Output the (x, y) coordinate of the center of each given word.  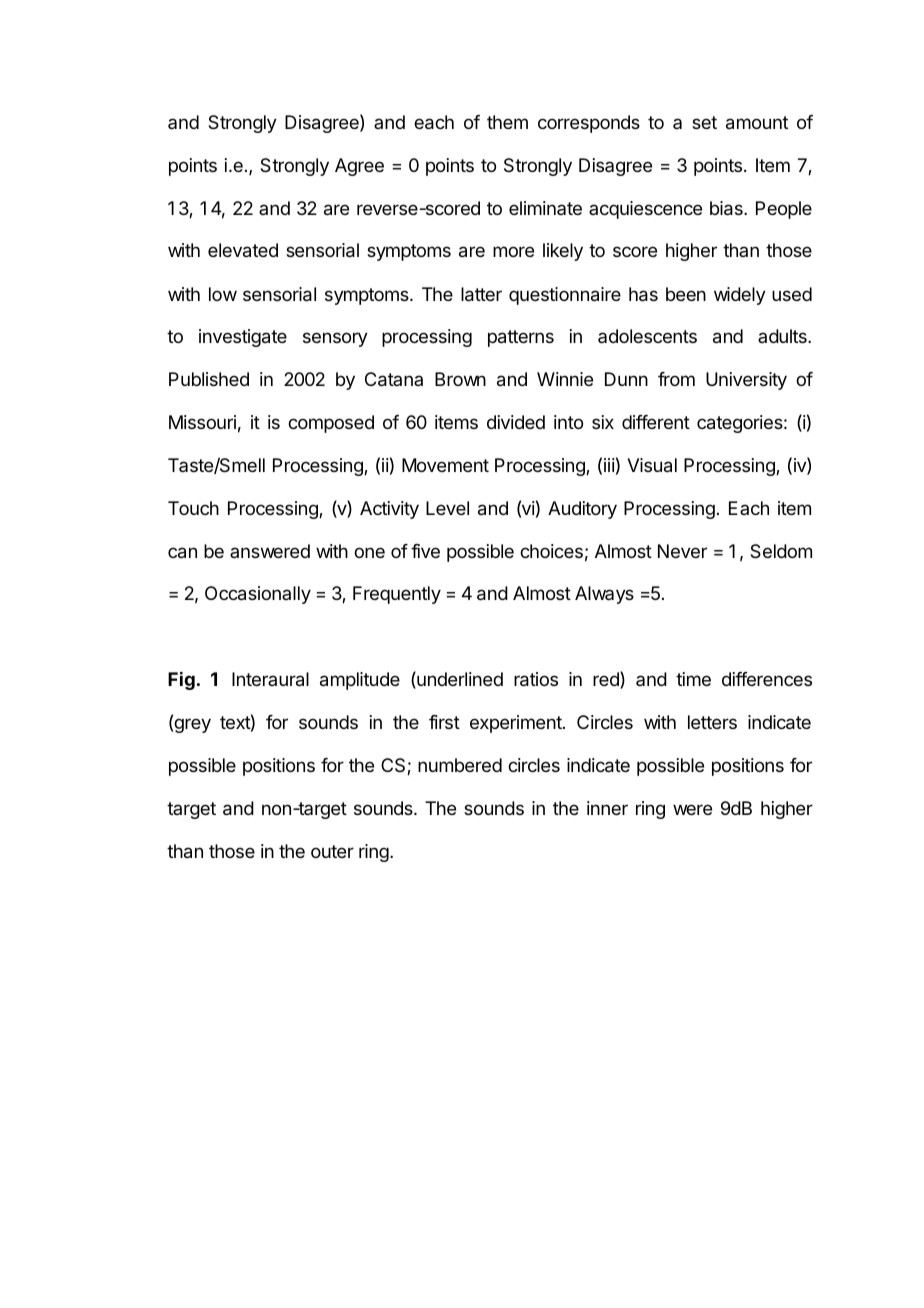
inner (607, 808)
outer (332, 851)
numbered (460, 765)
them (507, 122)
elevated (243, 250)
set (704, 122)
